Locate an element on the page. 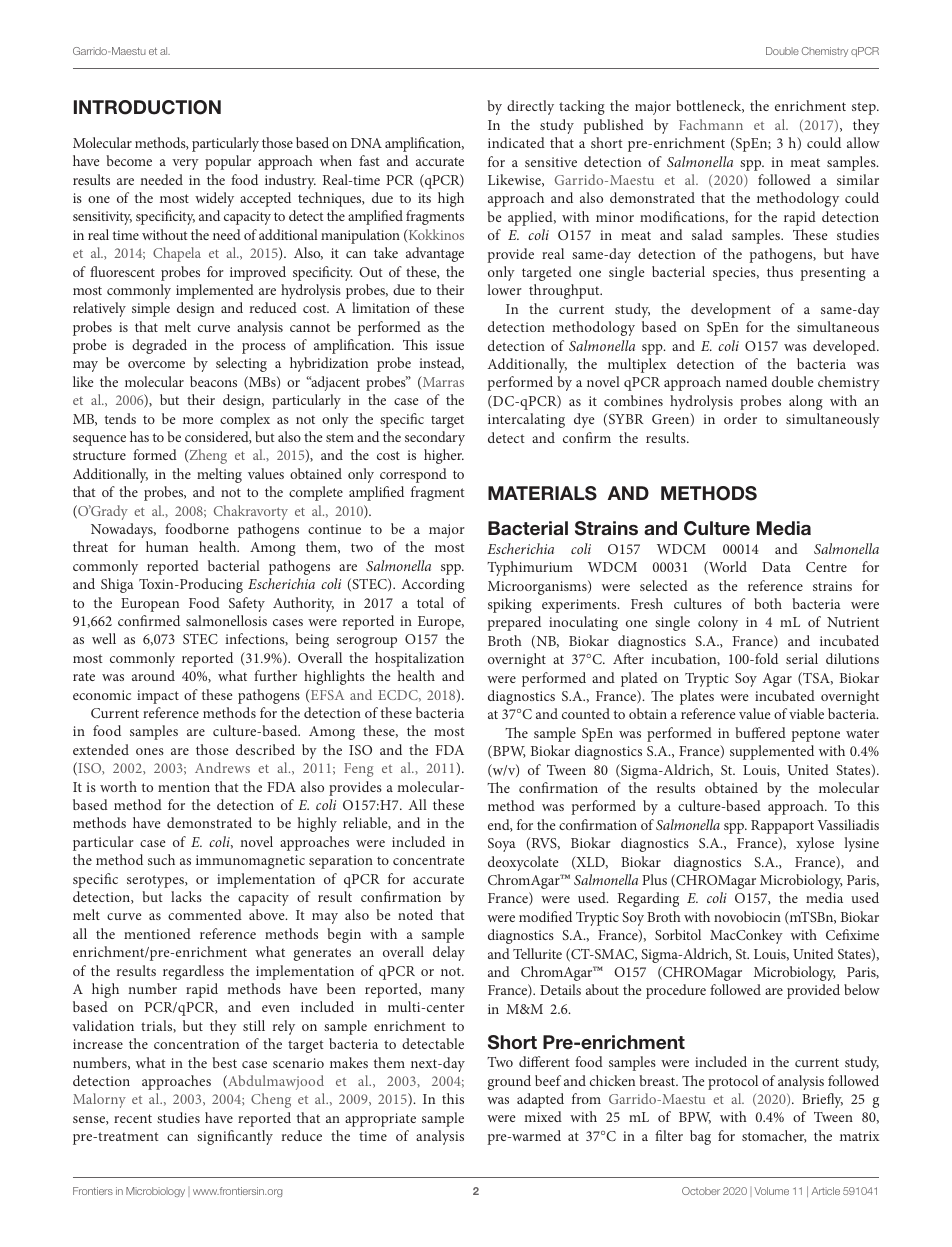 The width and height of the document is (952, 1247). very is located at coordinates (185, 164).
